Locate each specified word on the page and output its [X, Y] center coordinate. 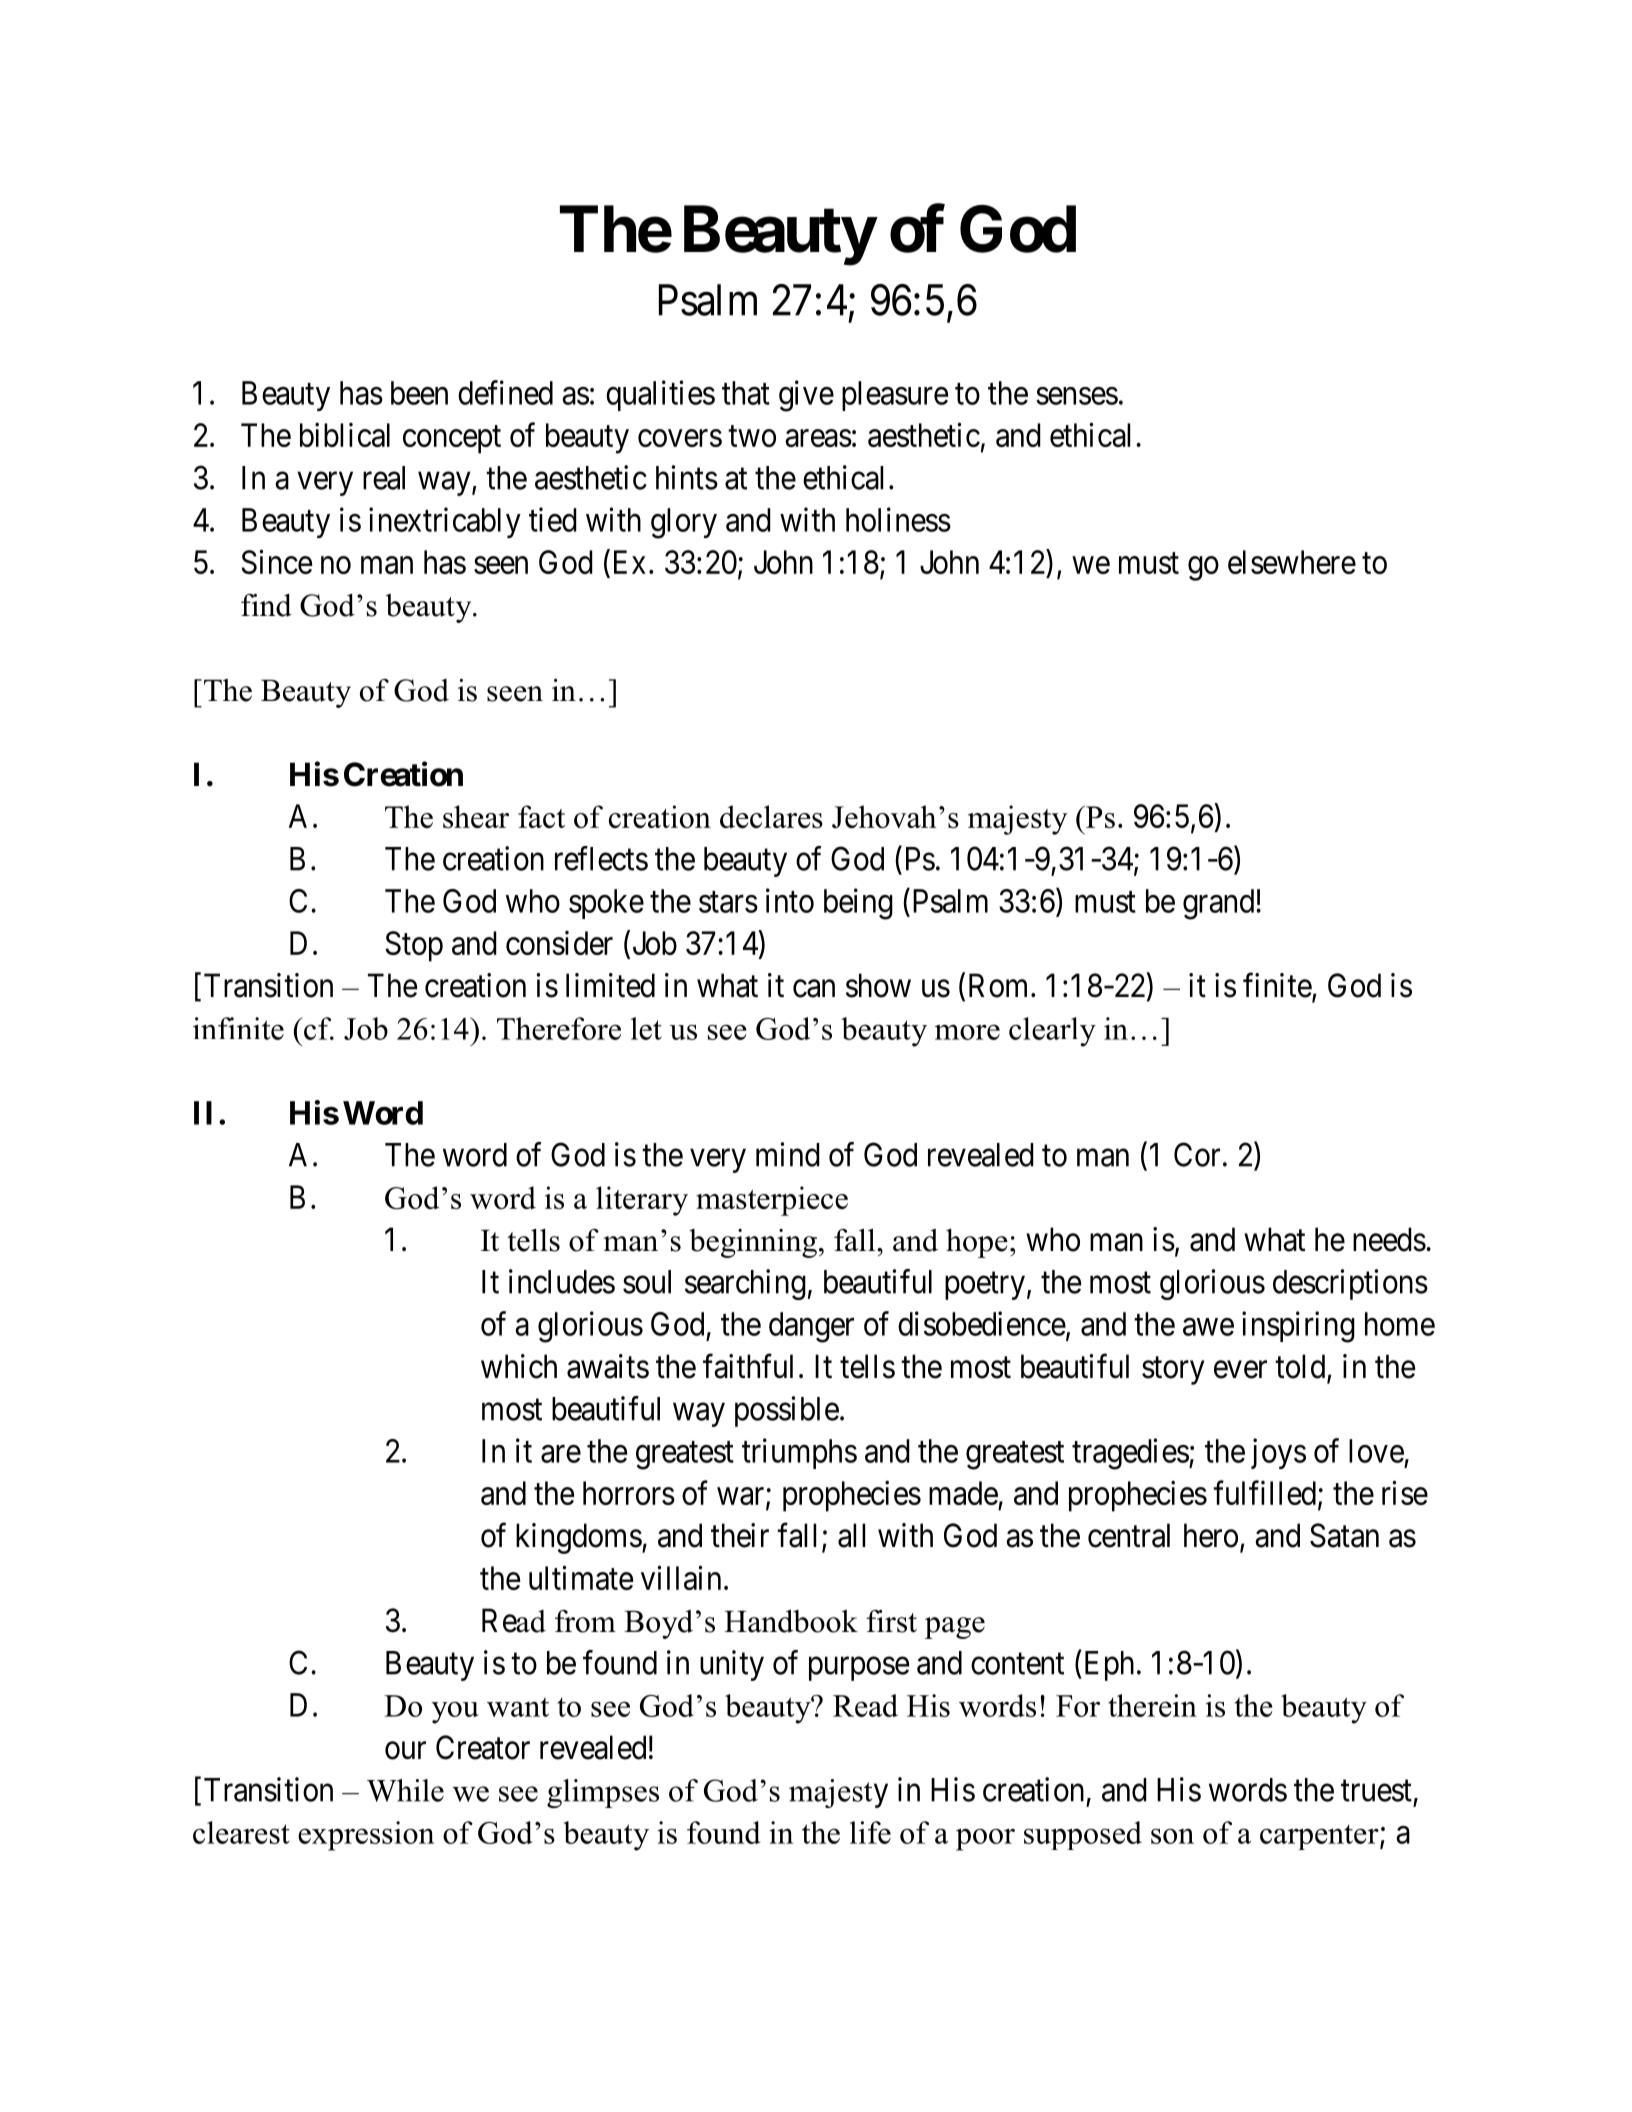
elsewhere [1292, 562]
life [870, 1832]
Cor [1197, 1154]
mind [788, 1154]
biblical [345, 434]
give [806, 396]
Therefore [559, 1028]
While [405, 1790]
